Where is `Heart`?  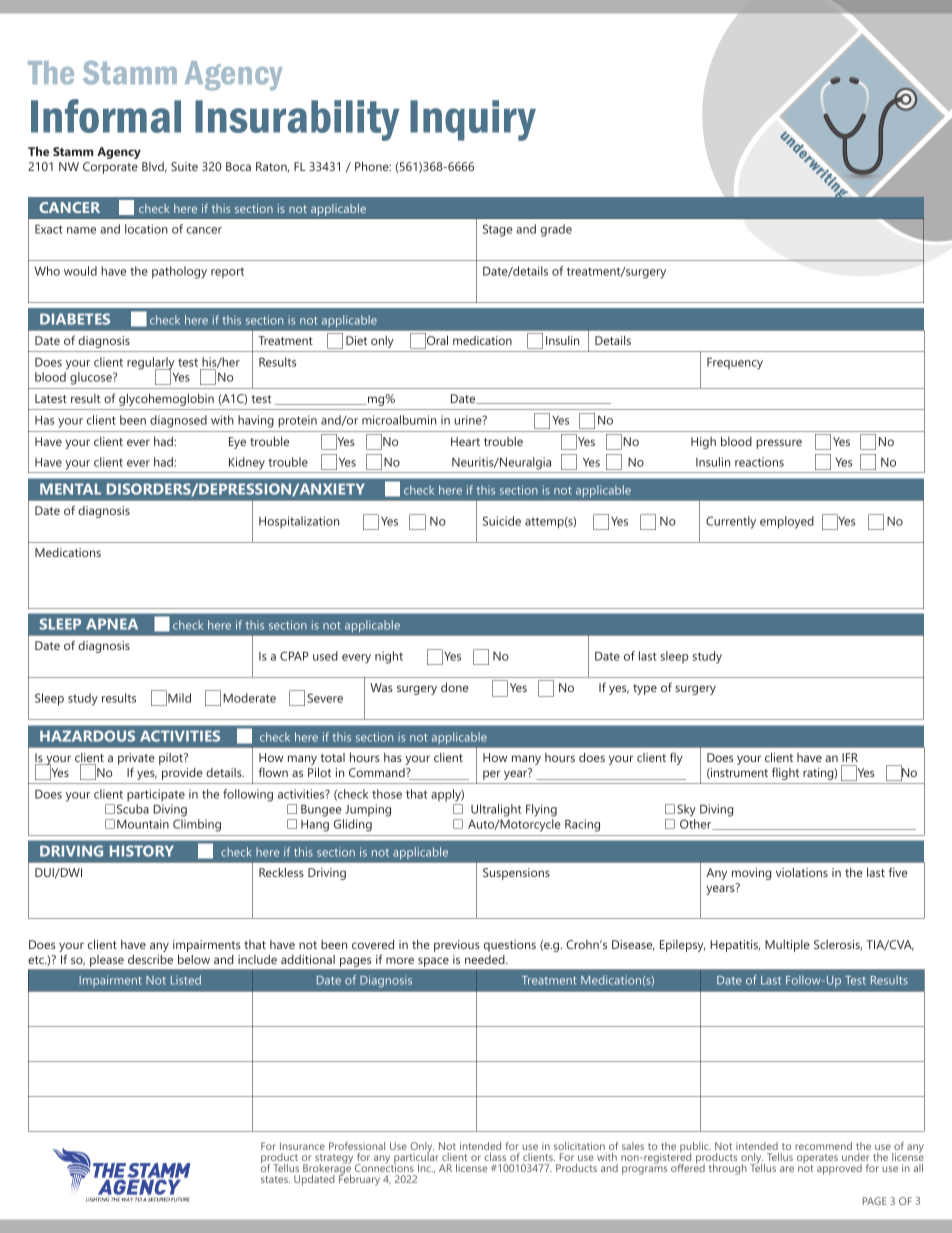
Heart is located at coordinates (465, 441).
